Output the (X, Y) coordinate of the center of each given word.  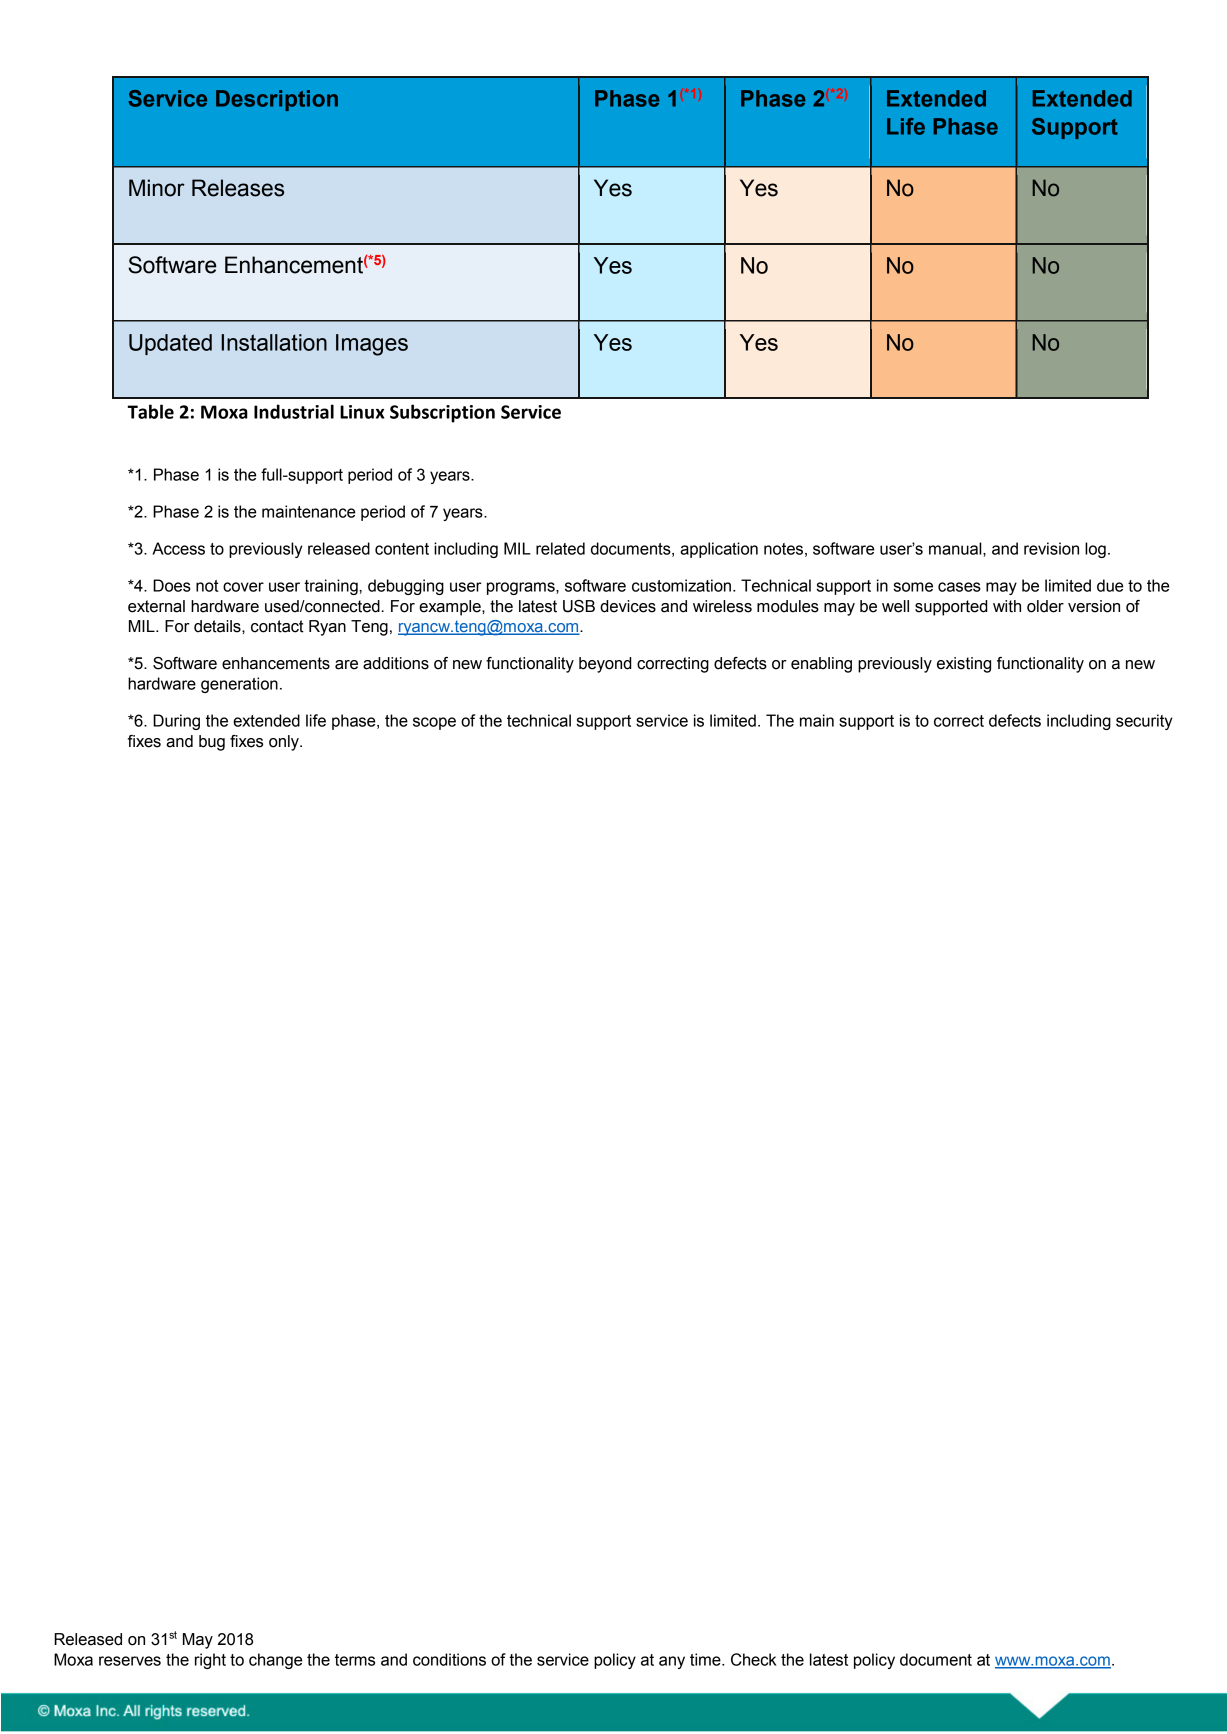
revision (1051, 548)
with (1007, 606)
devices (628, 606)
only (285, 743)
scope (434, 723)
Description (277, 100)
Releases (238, 188)
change (275, 1661)
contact (277, 626)
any (672, 1662)
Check (754, 1659)
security (1144, 722)
